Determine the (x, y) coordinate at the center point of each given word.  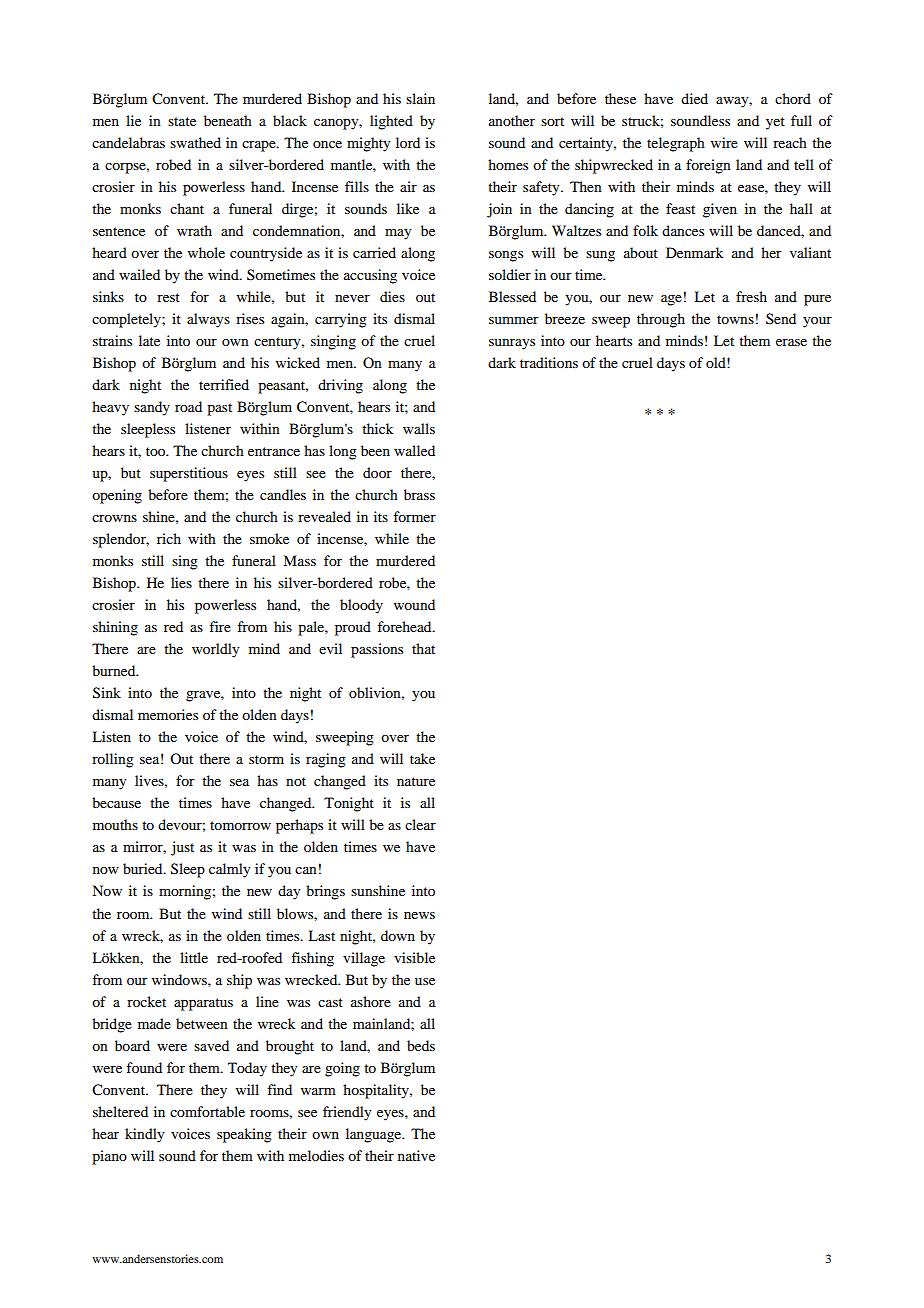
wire (724, 142)
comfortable (207, 1111)
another (512, 120)
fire (220, 626)
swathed (195, 142)
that (423, 648)
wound (414, 604)
